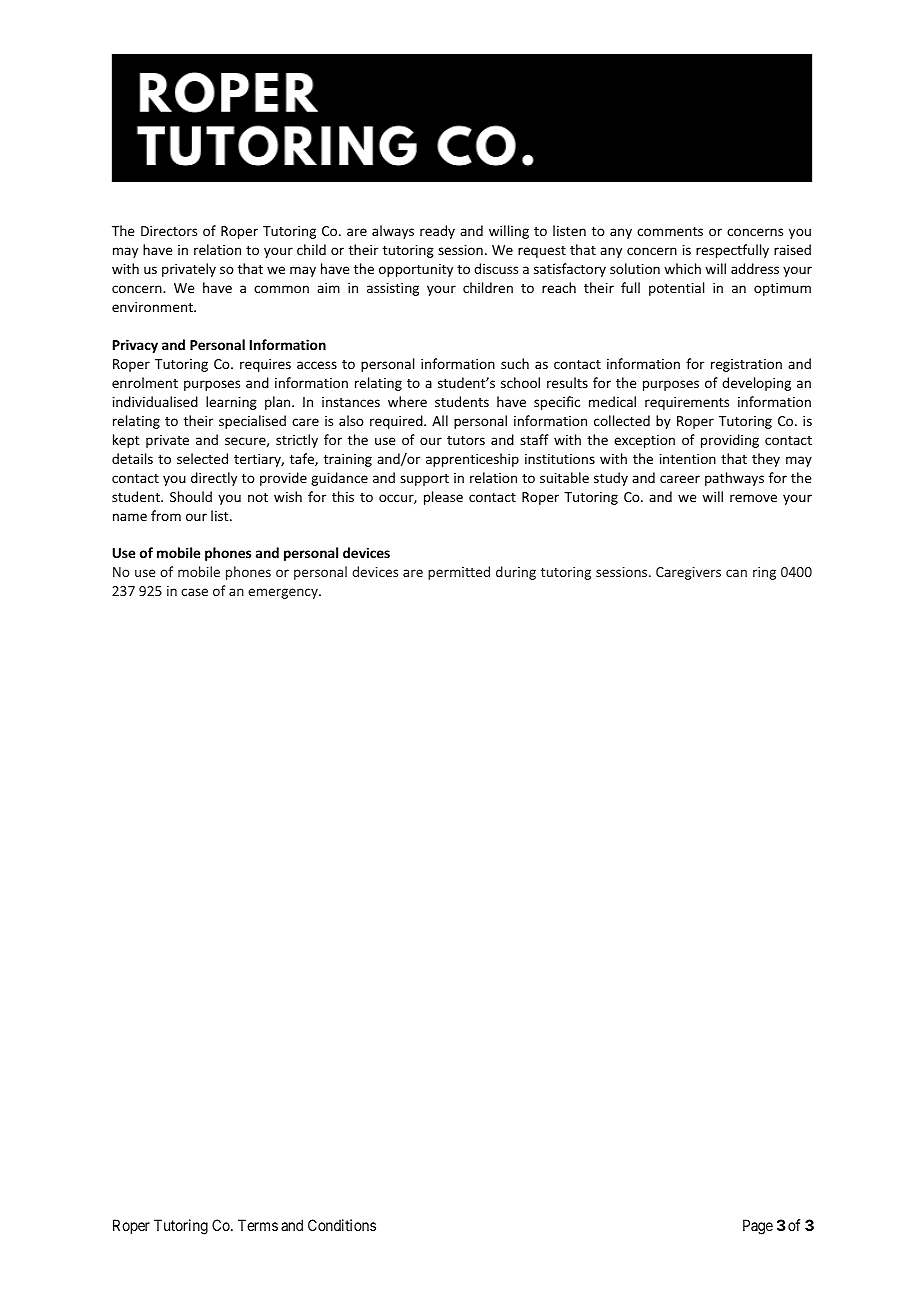 This screenshot has height=1308, width=924. What do you see at coordinates (169, 231) in the screenshot?
I see `Directors` at bounding box center [169, 231].
